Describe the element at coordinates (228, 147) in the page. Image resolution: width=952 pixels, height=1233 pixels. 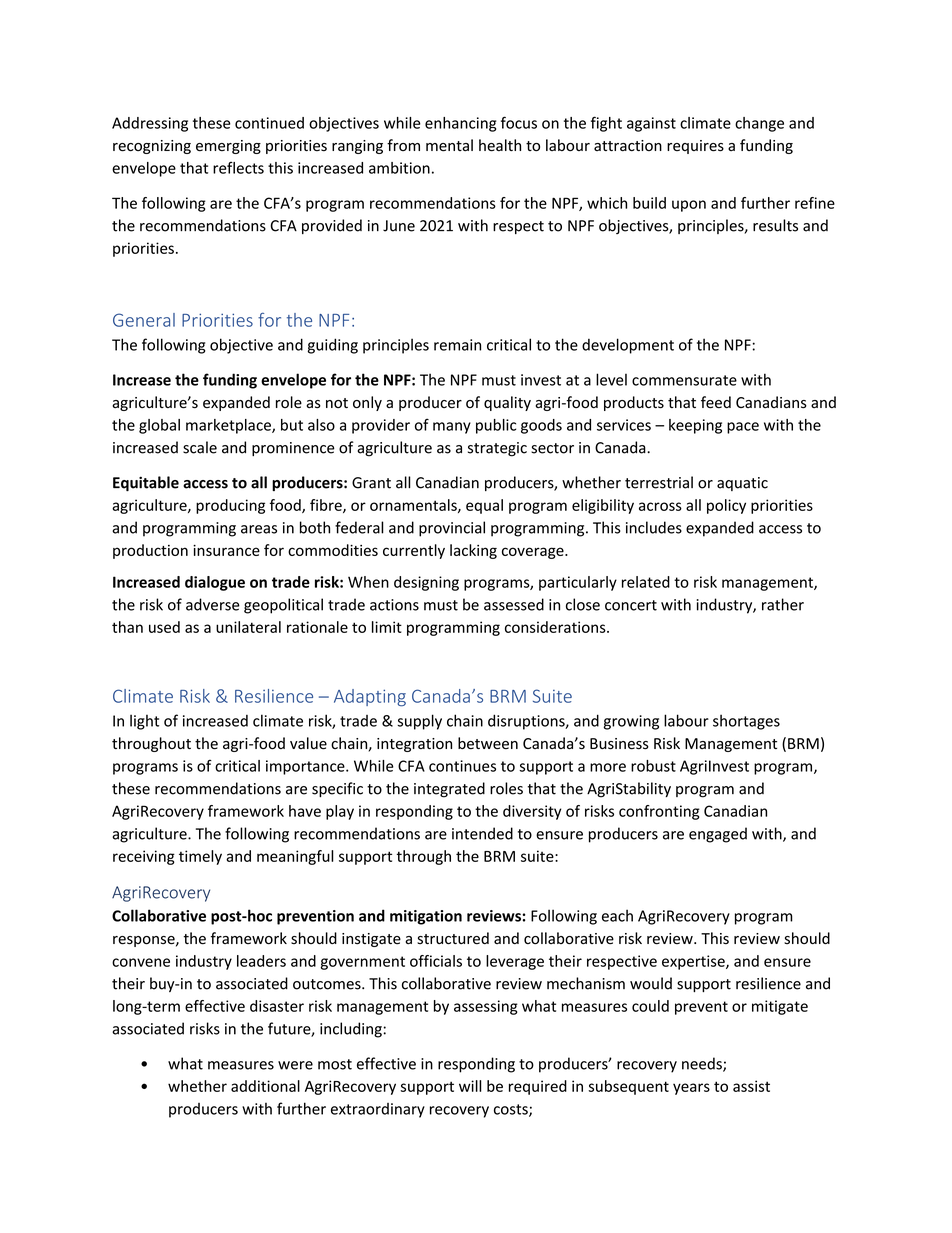
I see `emerging` at that location.
